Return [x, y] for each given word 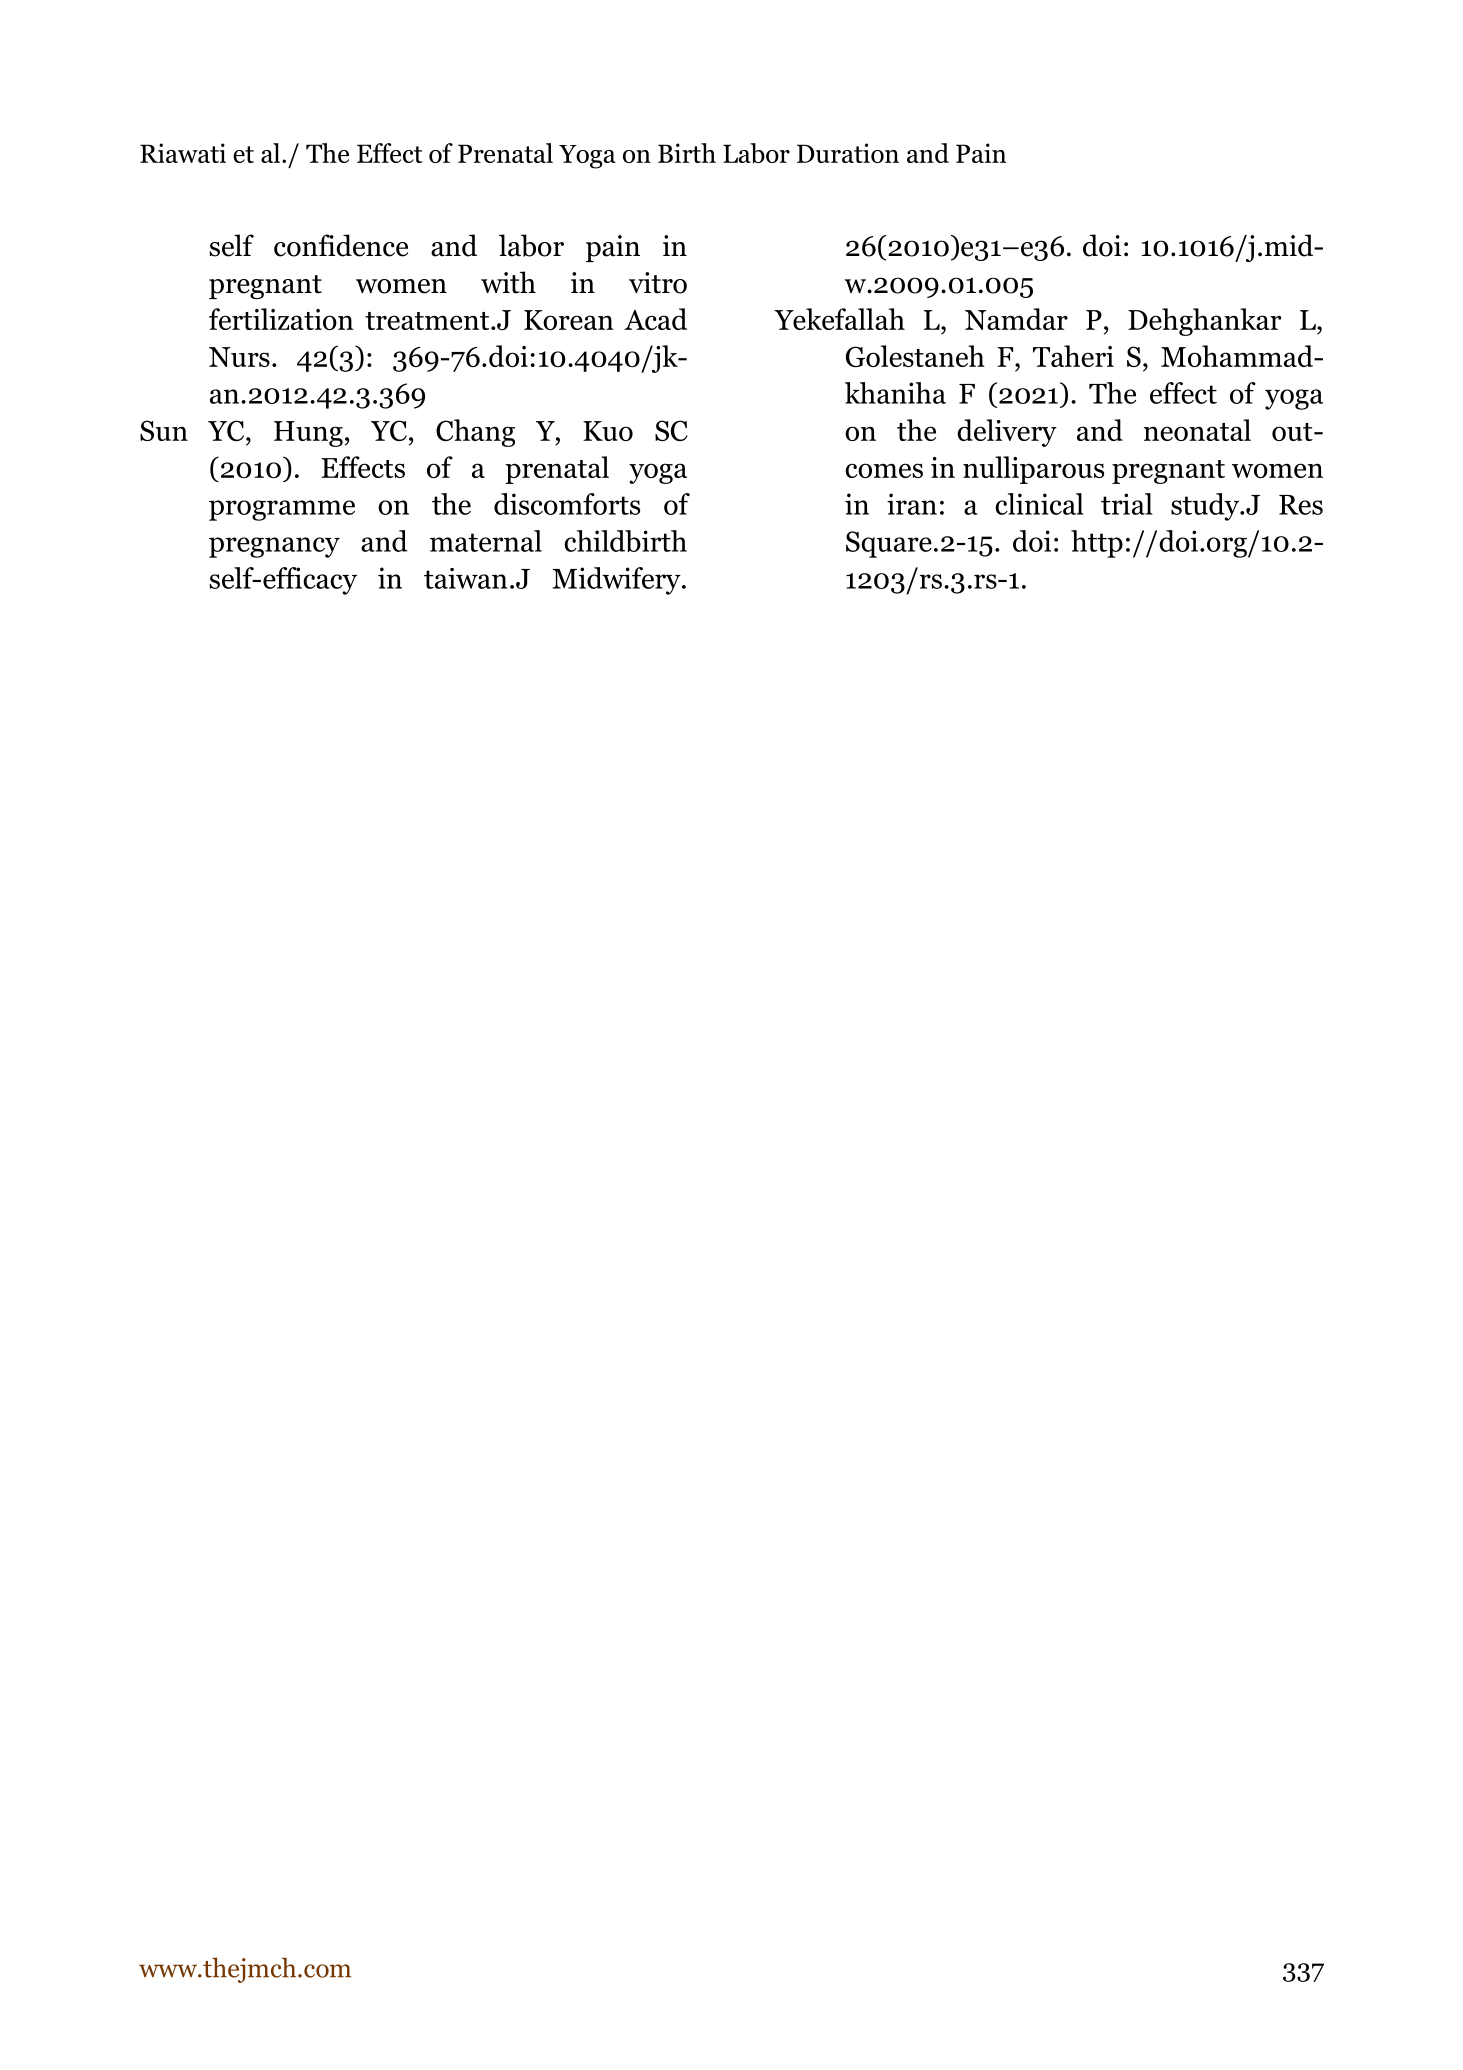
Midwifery [617, 581]
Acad [655, 319]
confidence [341, 245]
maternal [486, 541]
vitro [658, 283]
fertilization [281, 319]
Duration [848, 153]
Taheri [1073, 356]
